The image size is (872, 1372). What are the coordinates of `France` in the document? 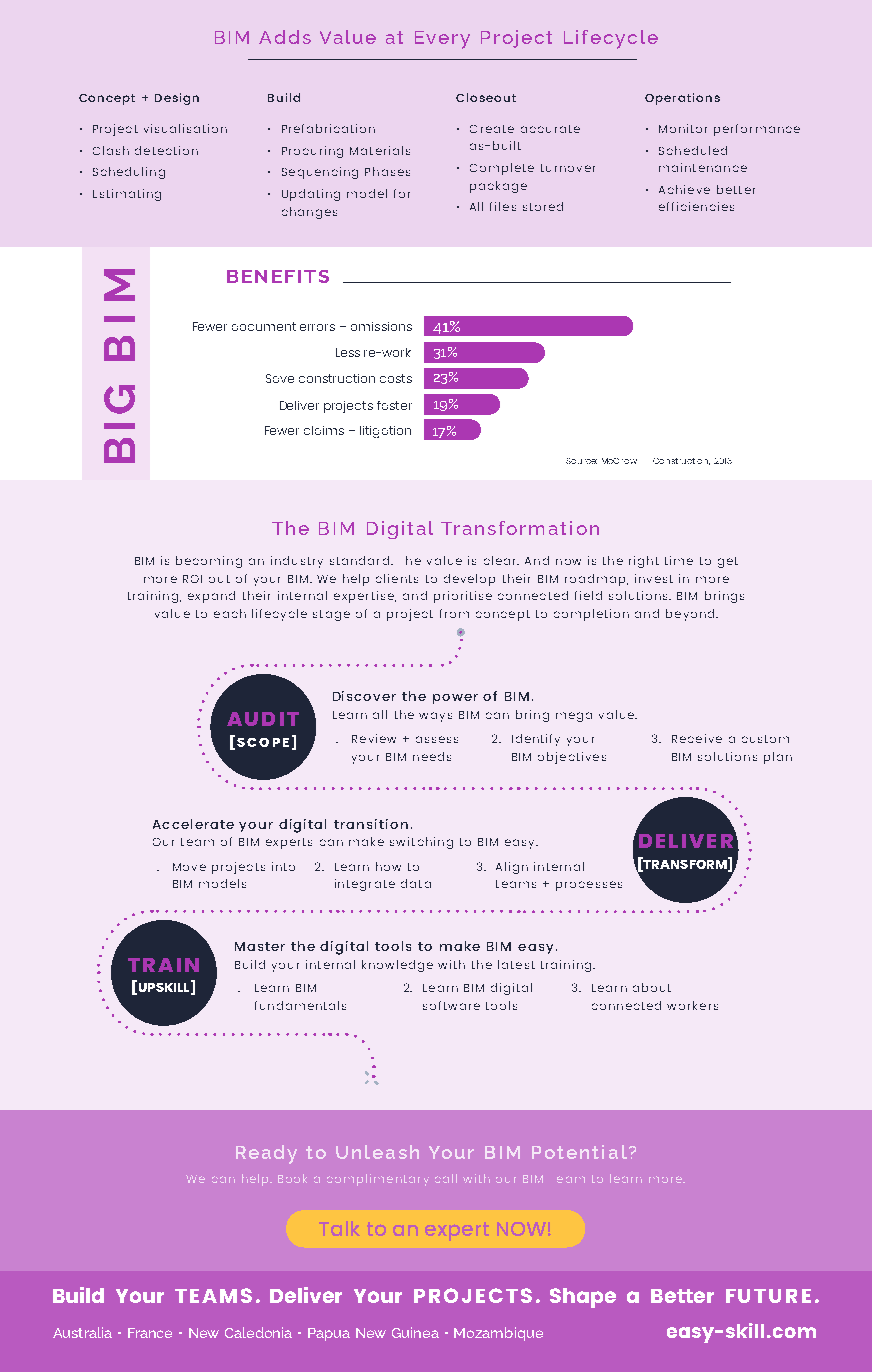 It's located at (150, 1333).
